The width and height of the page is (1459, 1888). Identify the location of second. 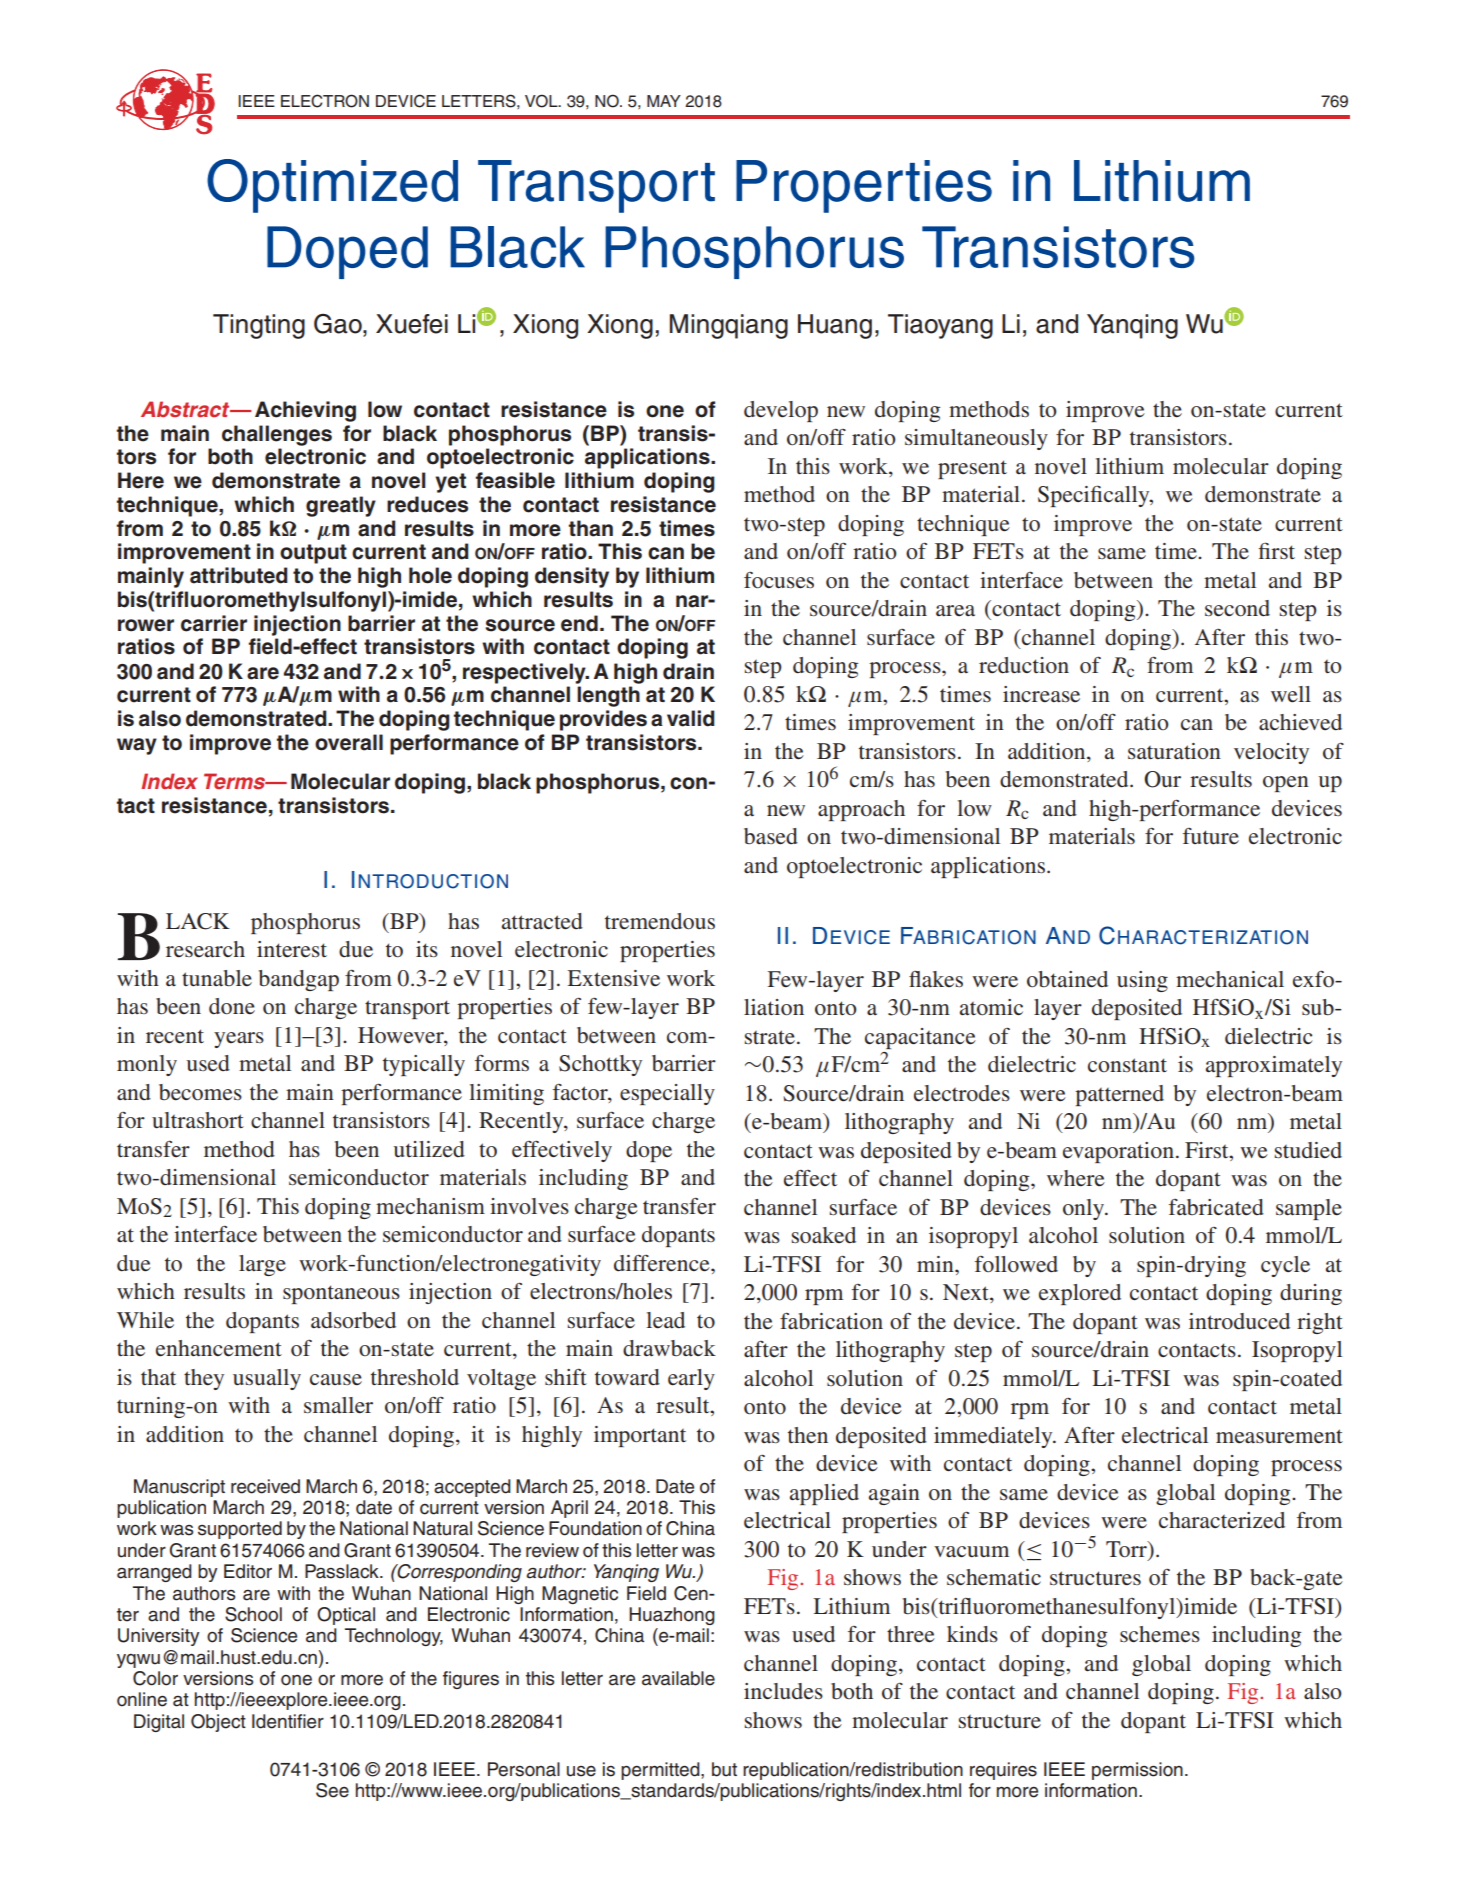
(1237, 608).
